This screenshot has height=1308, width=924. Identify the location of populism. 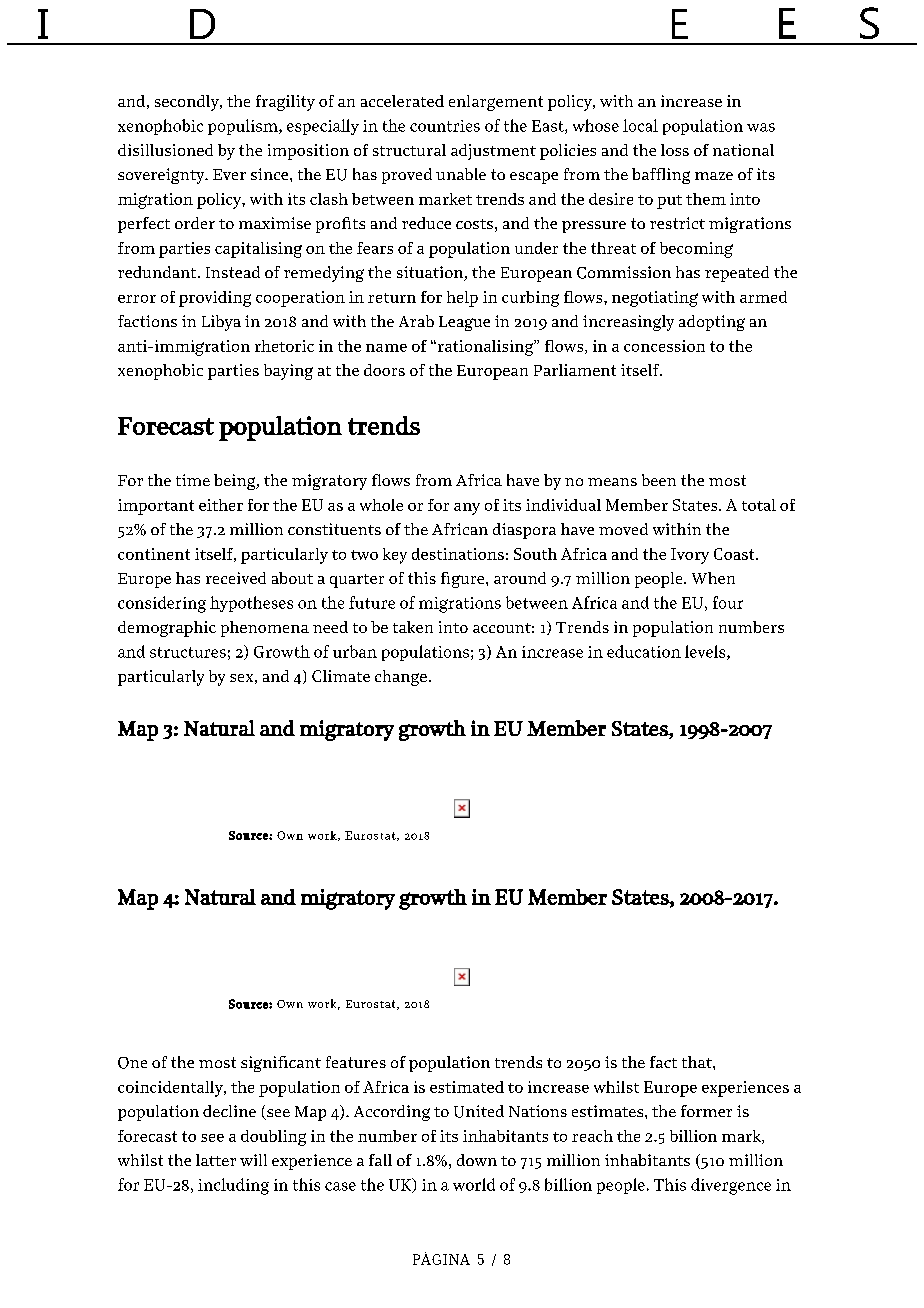
(244, 127).
